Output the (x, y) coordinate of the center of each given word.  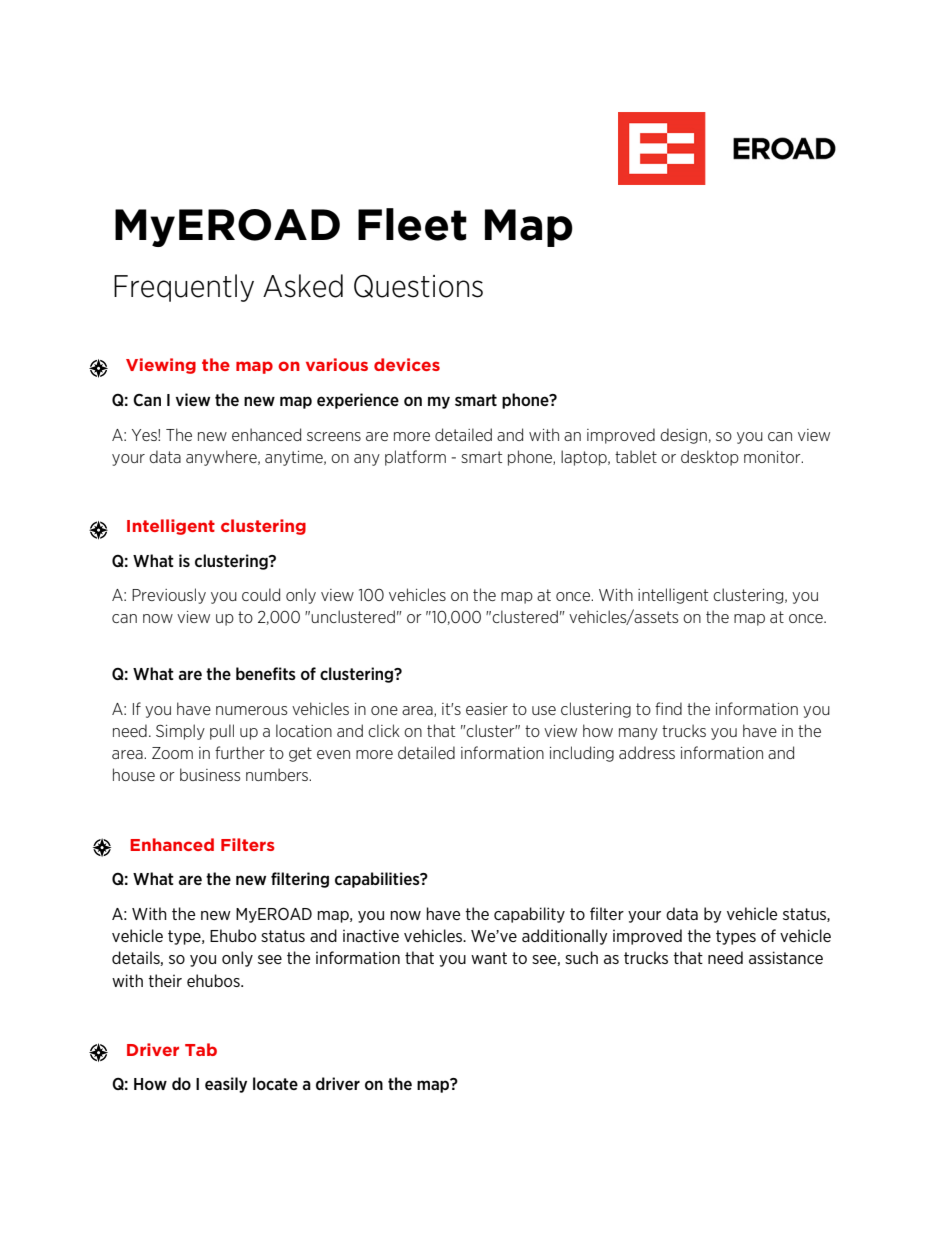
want (489, 958)
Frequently (184, 288)
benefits (266, 673)
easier (487, 709)
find (668, 708)
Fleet (412, 224)
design (683, 436)
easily (226, 1085)
